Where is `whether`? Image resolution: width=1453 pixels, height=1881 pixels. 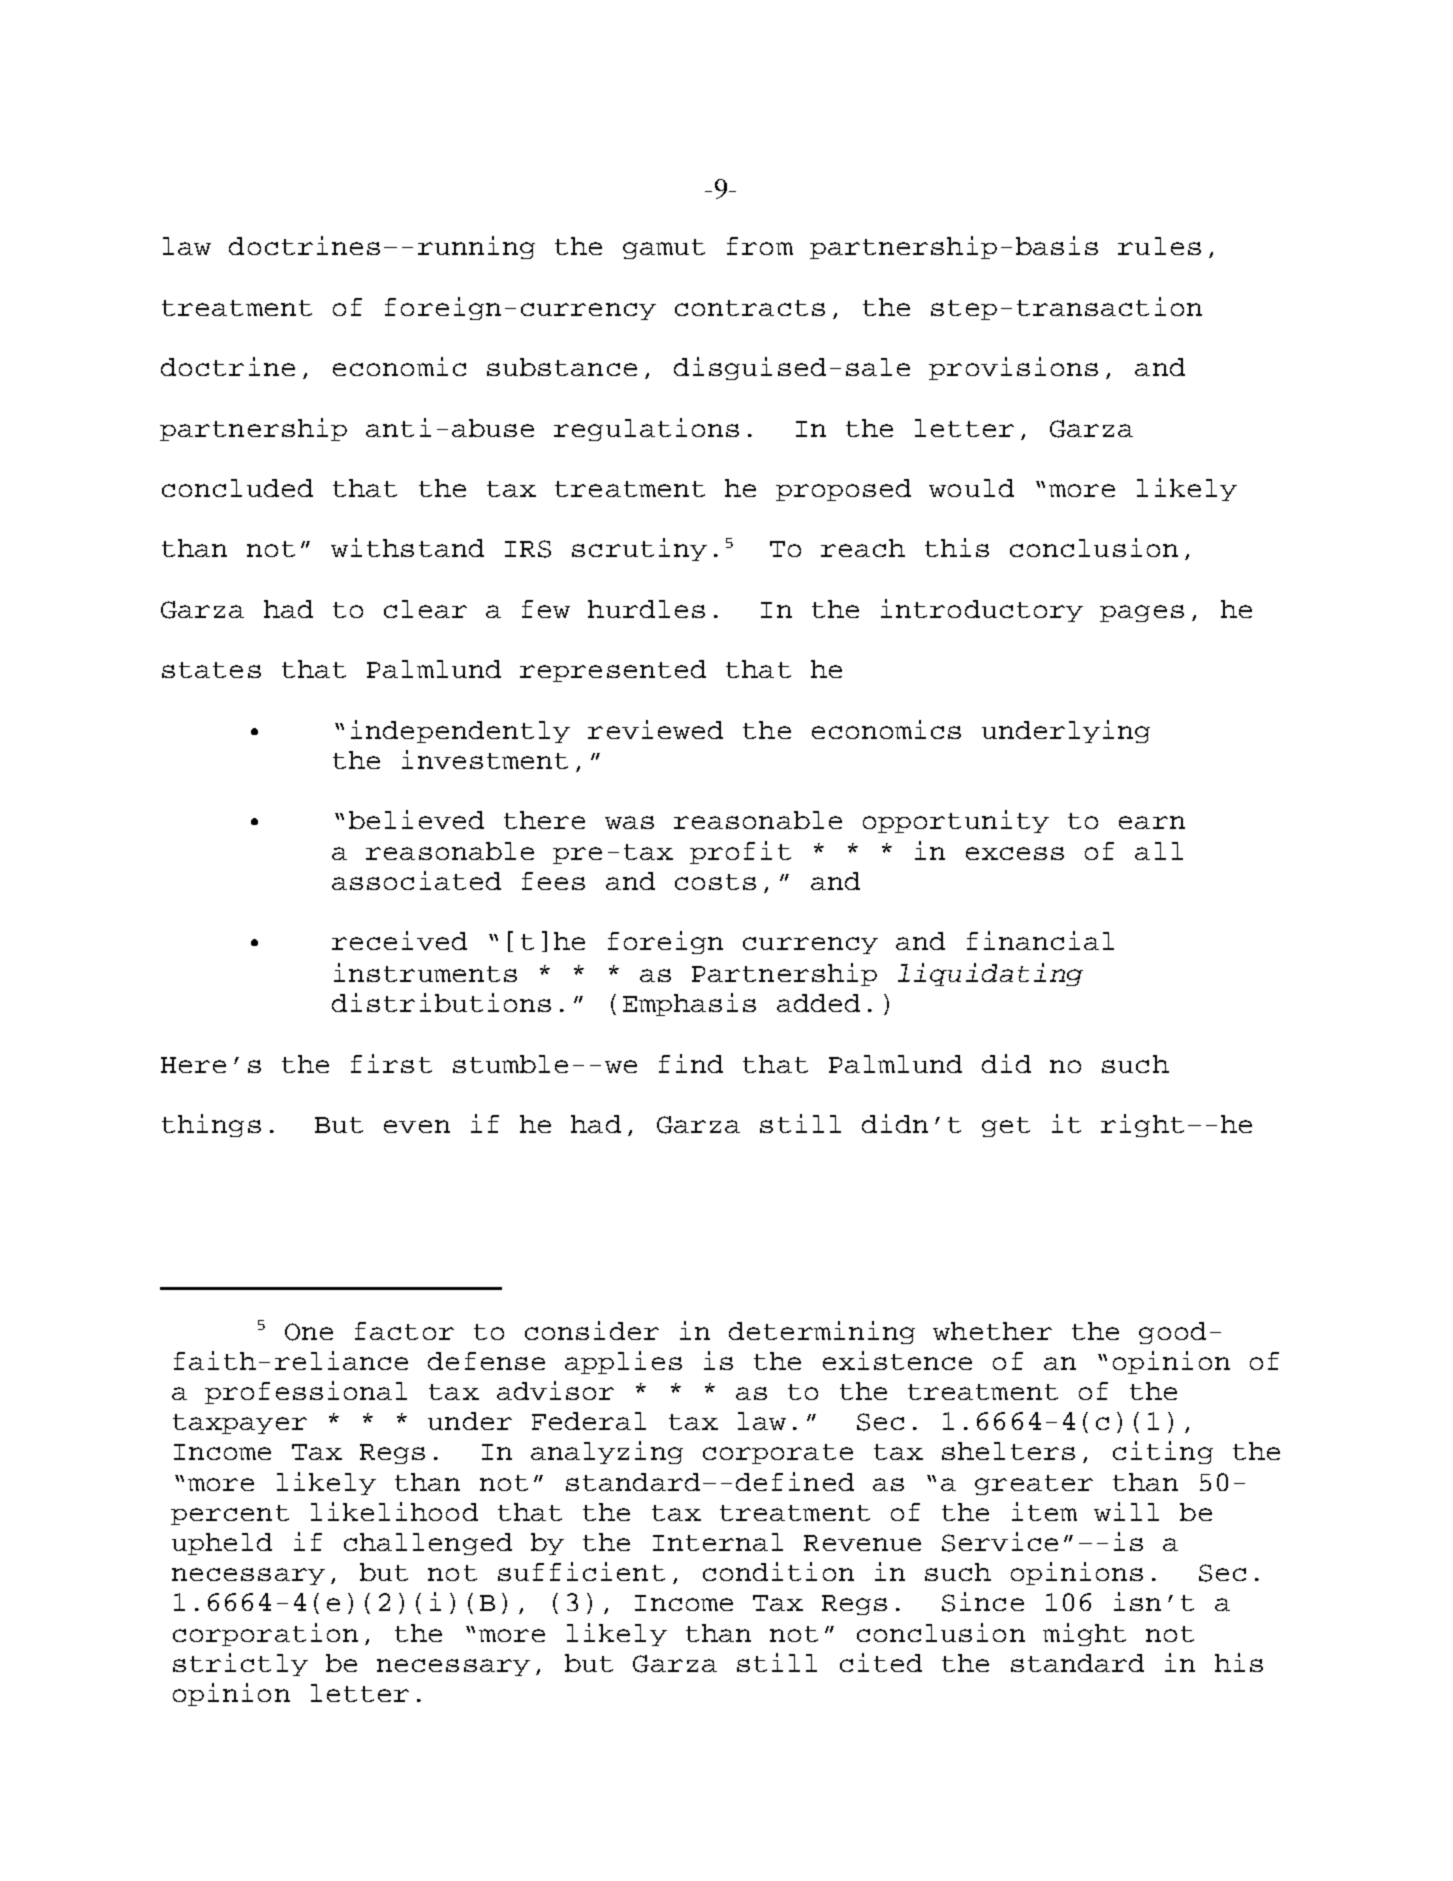 whether is located at coordinates (992, 1331).
